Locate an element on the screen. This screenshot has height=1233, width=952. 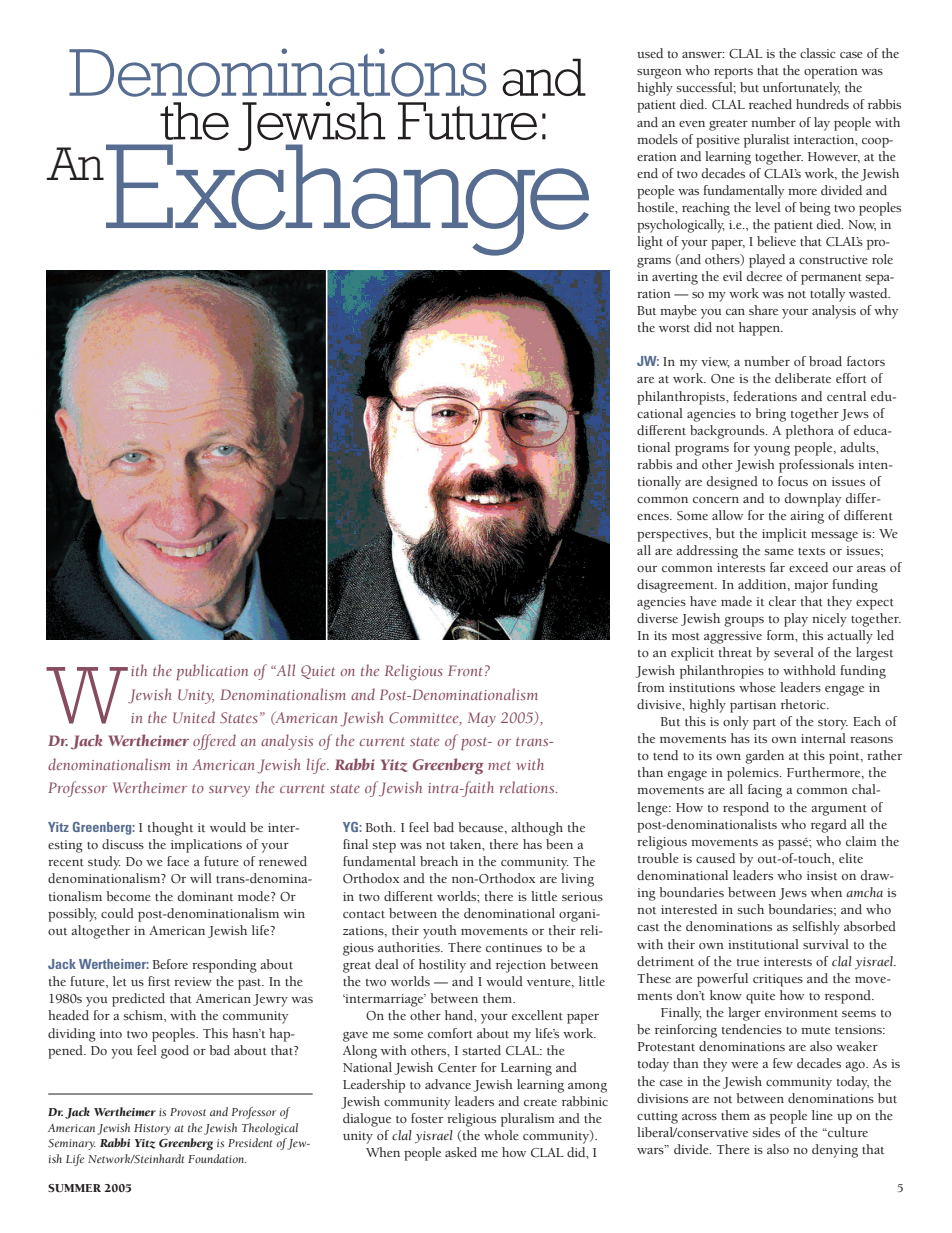
unfortunately is located at coordinates (801, 89).
